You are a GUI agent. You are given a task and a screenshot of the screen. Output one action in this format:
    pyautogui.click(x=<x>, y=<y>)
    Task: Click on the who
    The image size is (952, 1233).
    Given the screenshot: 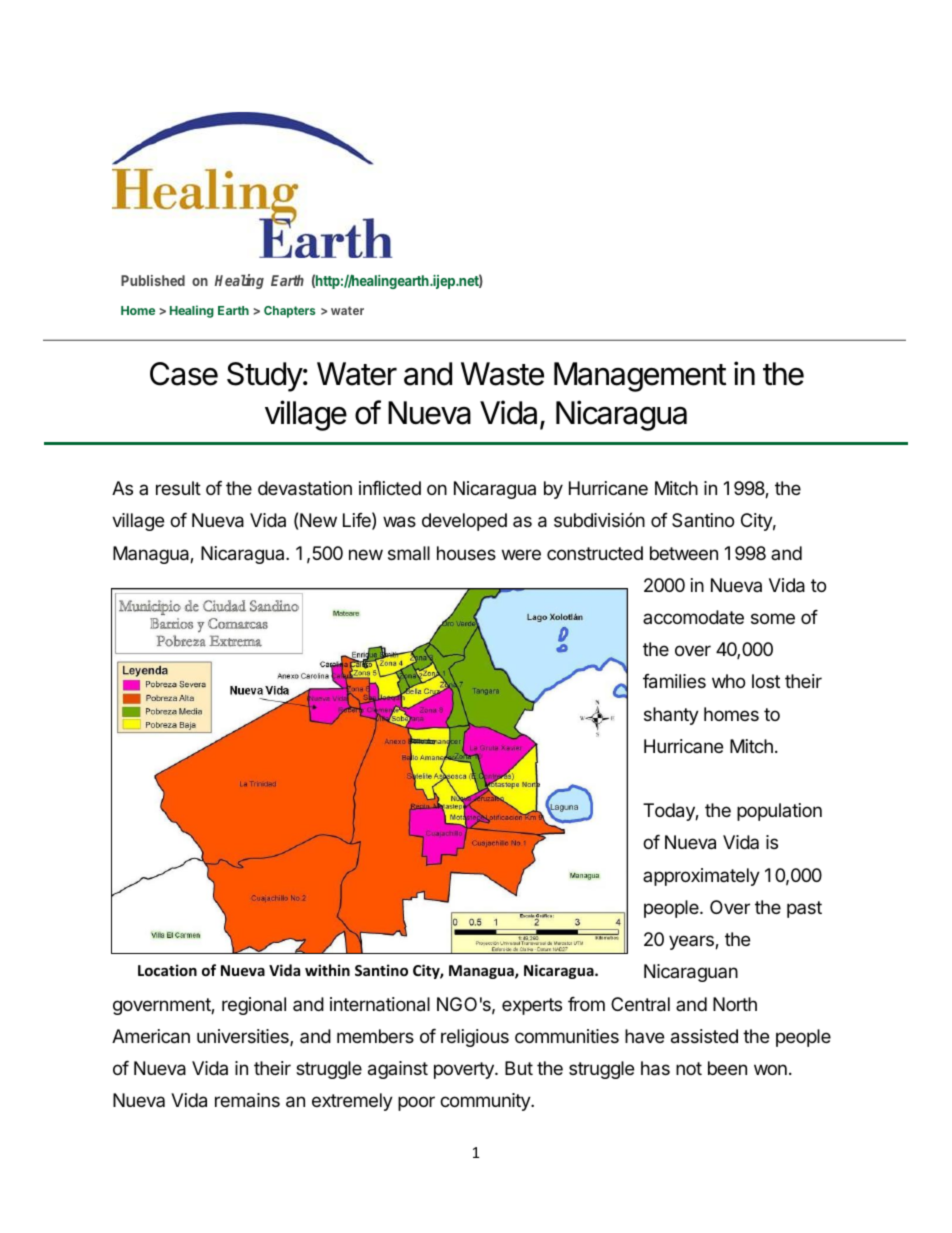 What is the action you would take?
    pyautogui.click(x=728, y=681)
